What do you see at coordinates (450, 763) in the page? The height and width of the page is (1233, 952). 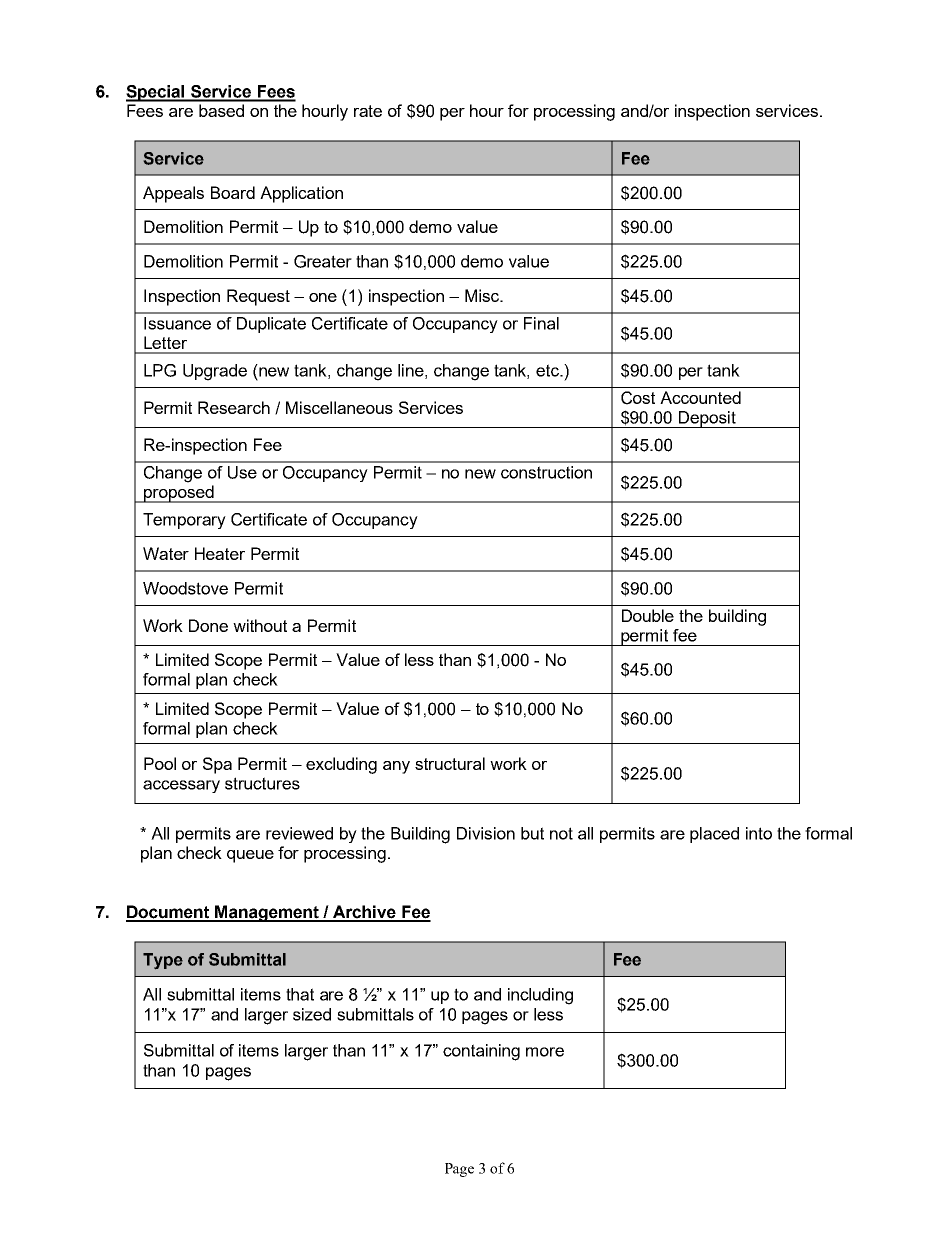 I see `structural` at bounding box center [450, 763].
